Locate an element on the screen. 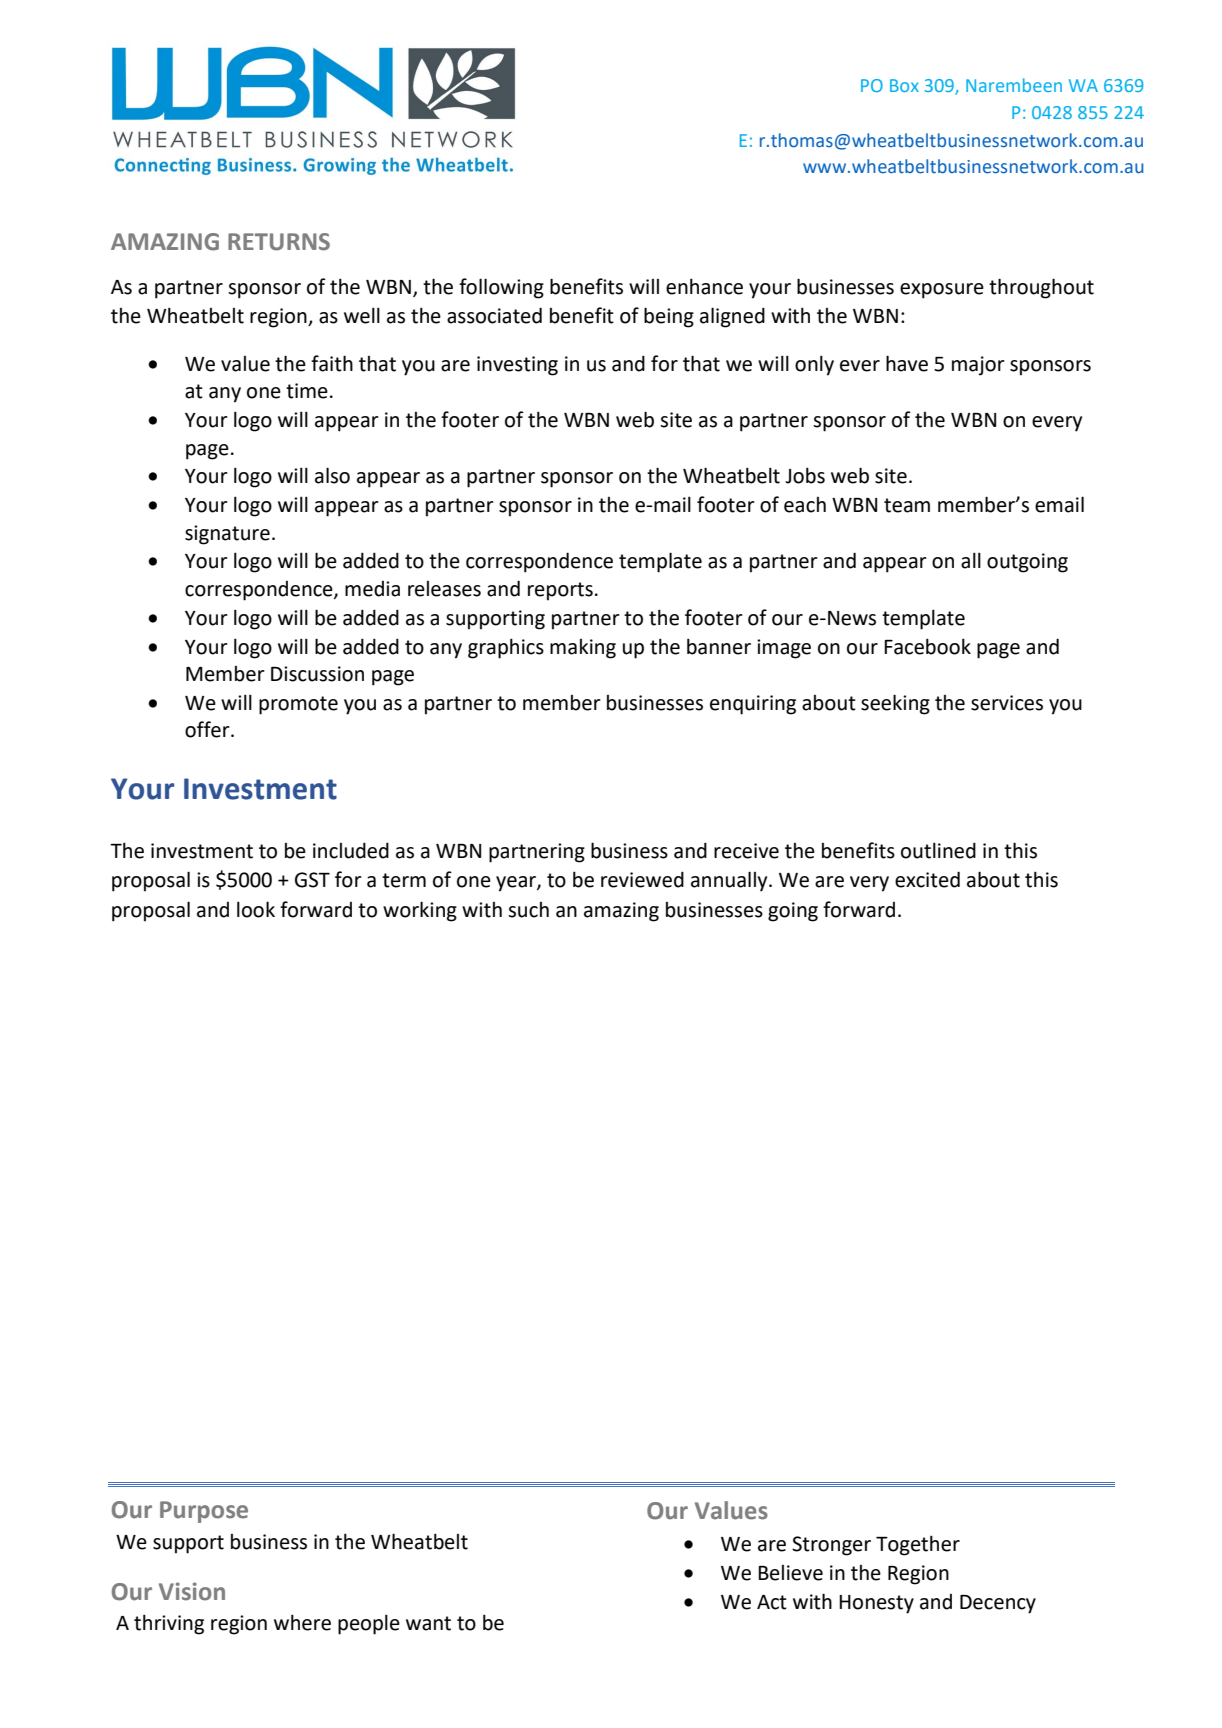  where is located at coordinates (302, 1622).
